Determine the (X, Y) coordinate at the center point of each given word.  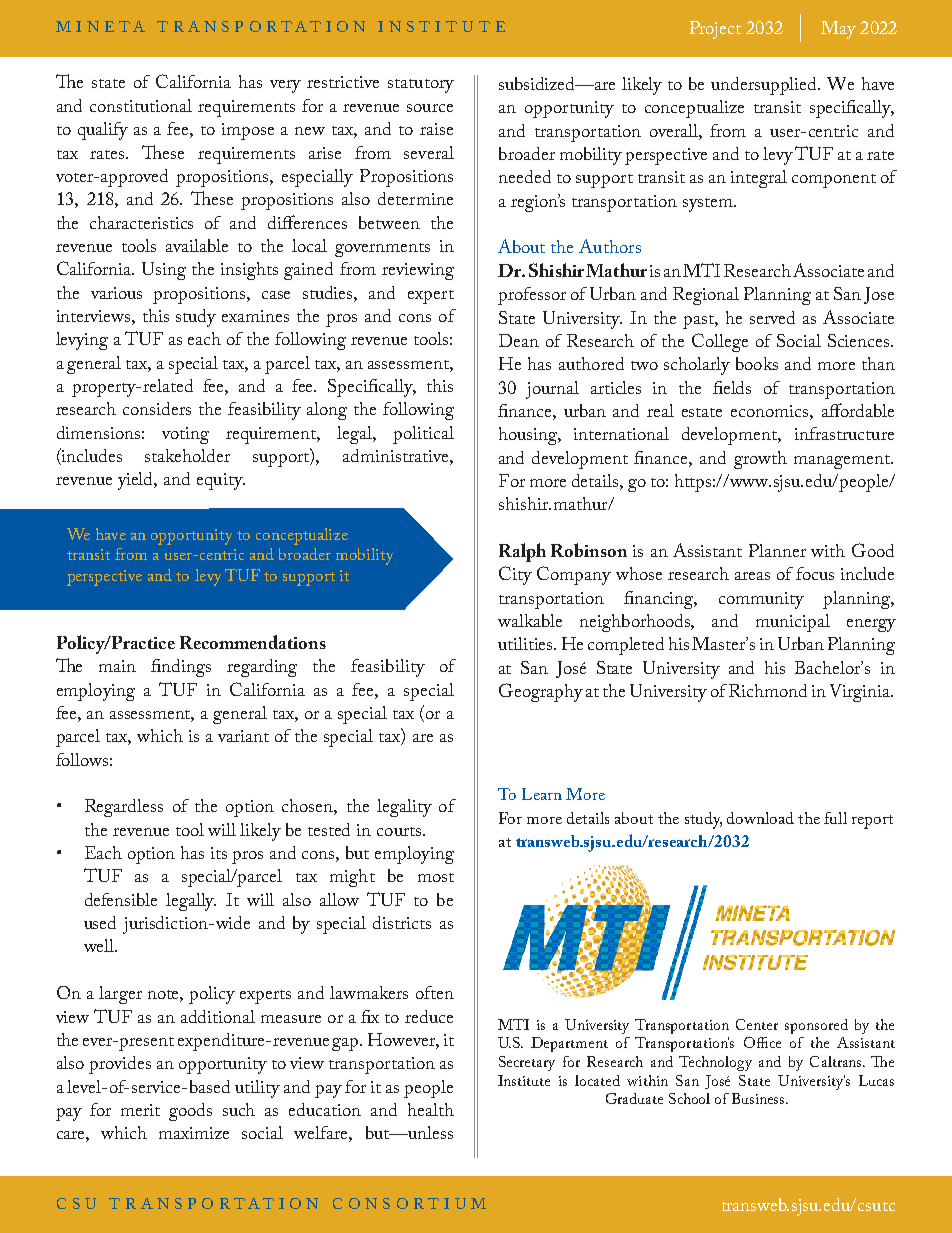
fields (732, 387)
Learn (542, 794)
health (431, 1109)
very (285, 86)
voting (185, 435)
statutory (421, 86)
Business (759, 1098)
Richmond (768, 690)
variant (243, 736)
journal (552, 390)
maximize (194, 1133)
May (838, 30)
